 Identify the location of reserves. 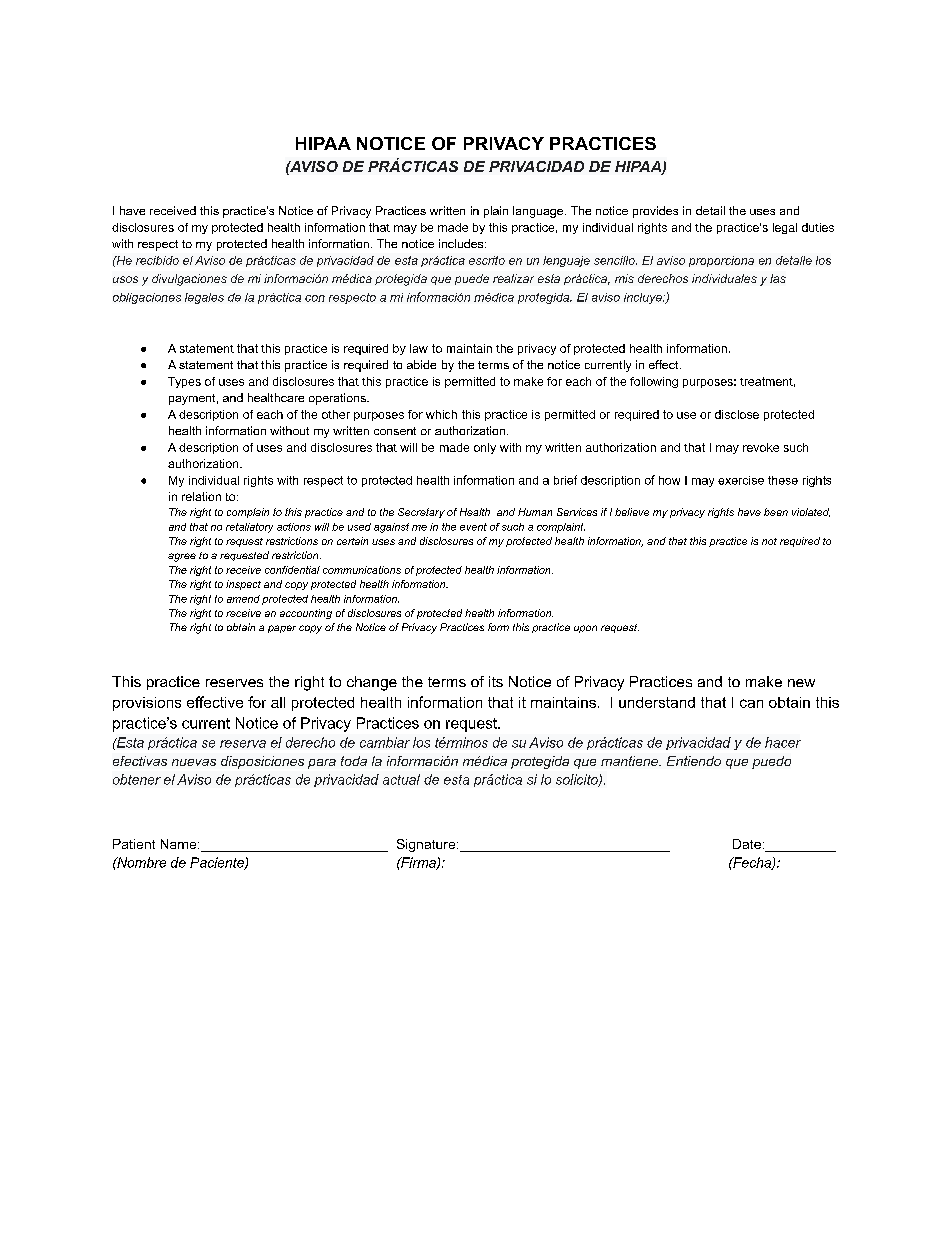
(234, 683).
